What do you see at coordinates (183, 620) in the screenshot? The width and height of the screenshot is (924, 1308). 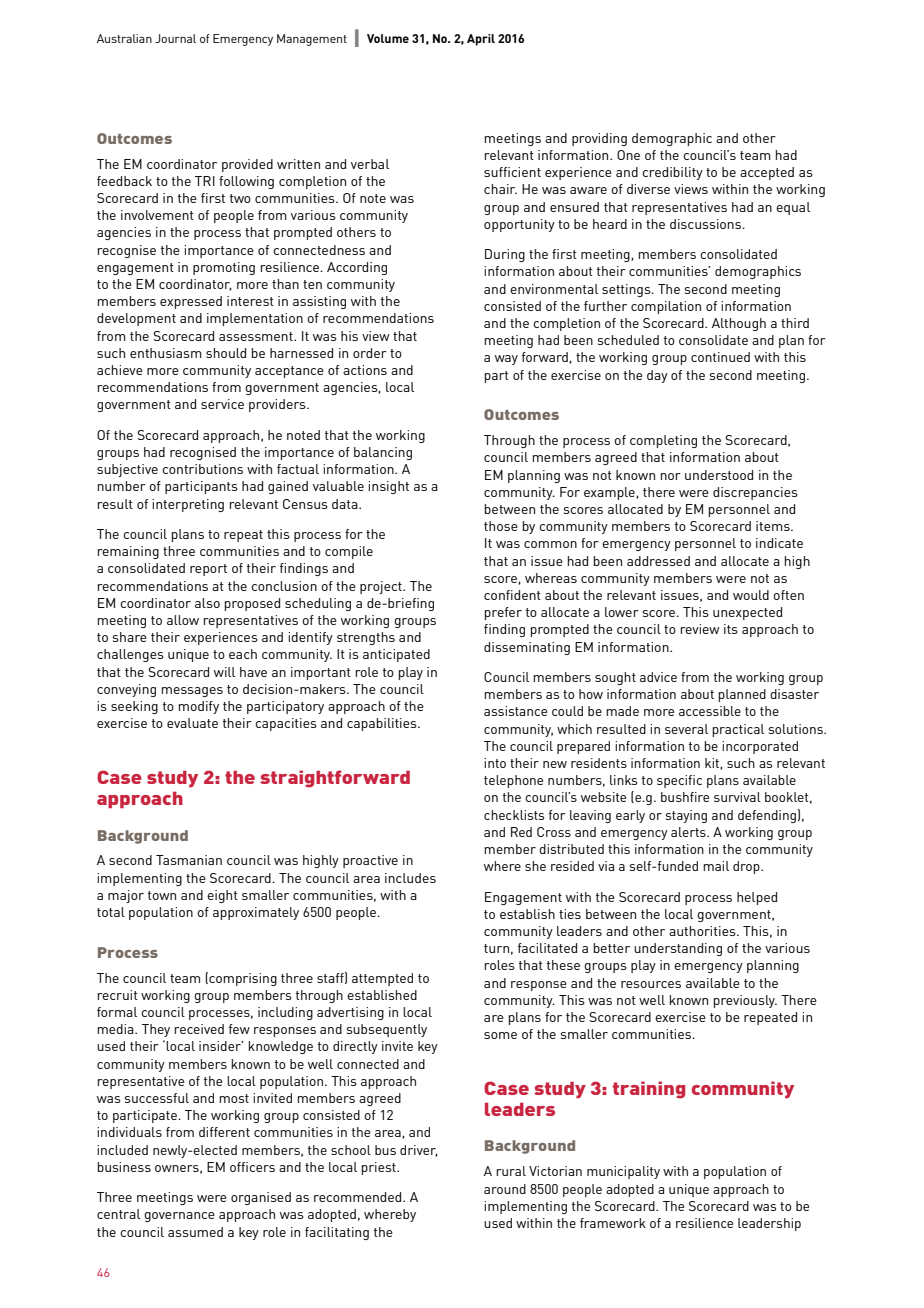 I see `allow` at bounding box center [183, 620].
